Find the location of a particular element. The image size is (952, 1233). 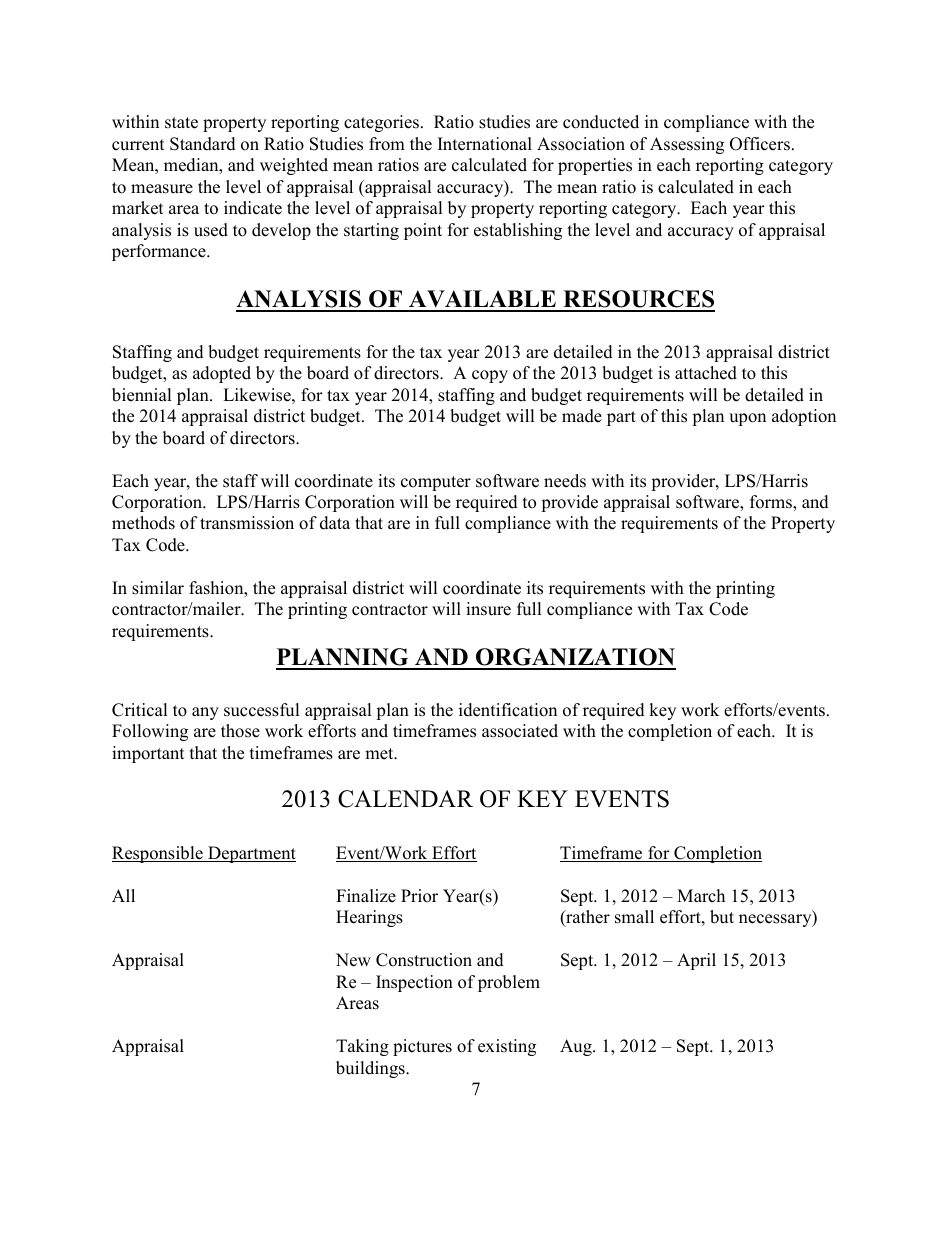

insure is located at coordinates (488, 609).
